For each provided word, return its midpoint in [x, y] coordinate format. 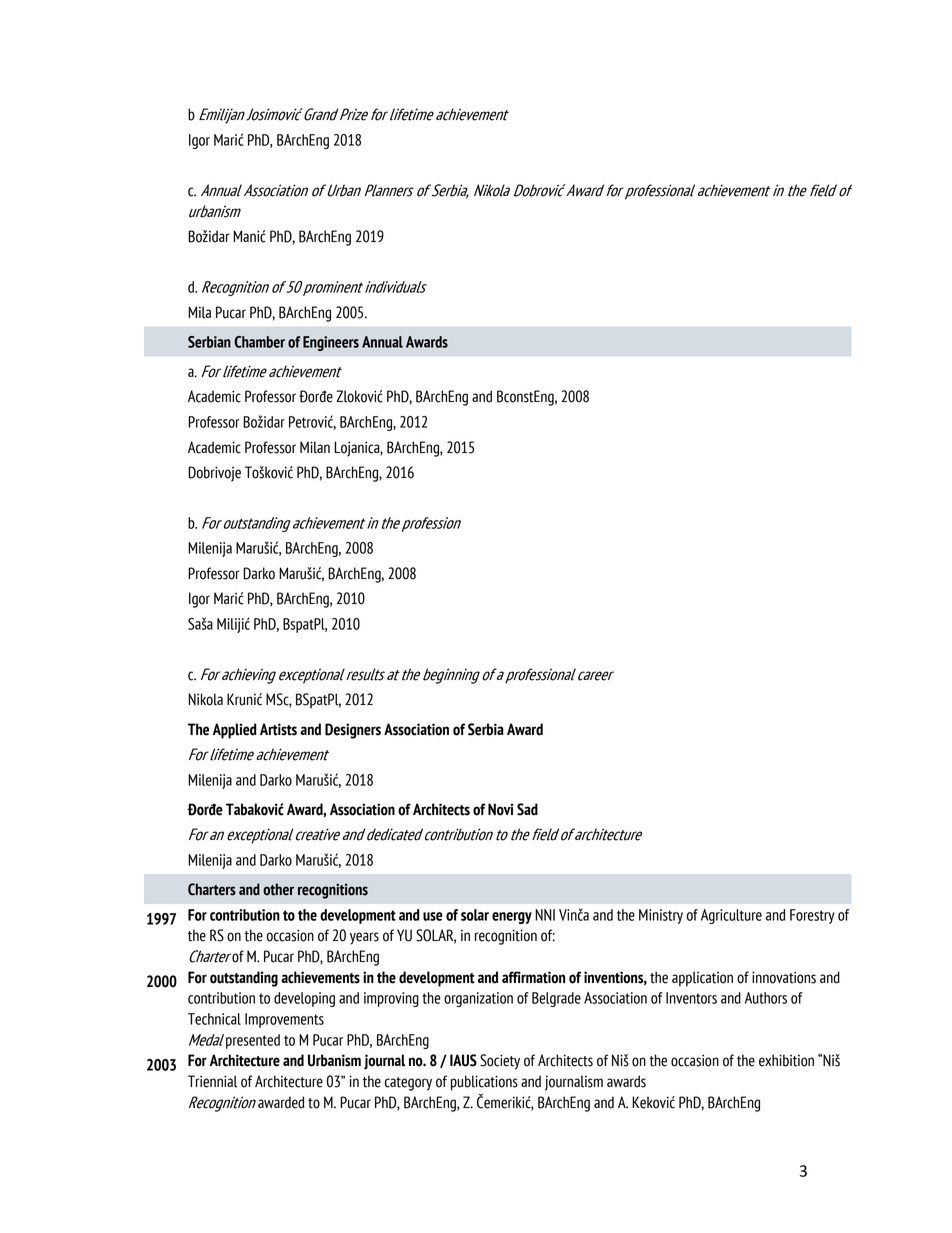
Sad [527, 809]
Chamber [259, 342]
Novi [501, 809]
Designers [353, 731]
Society [500, 1062]
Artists [278, 729]
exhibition [786, 1060]
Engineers [331, 343]
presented [253, 1041]
